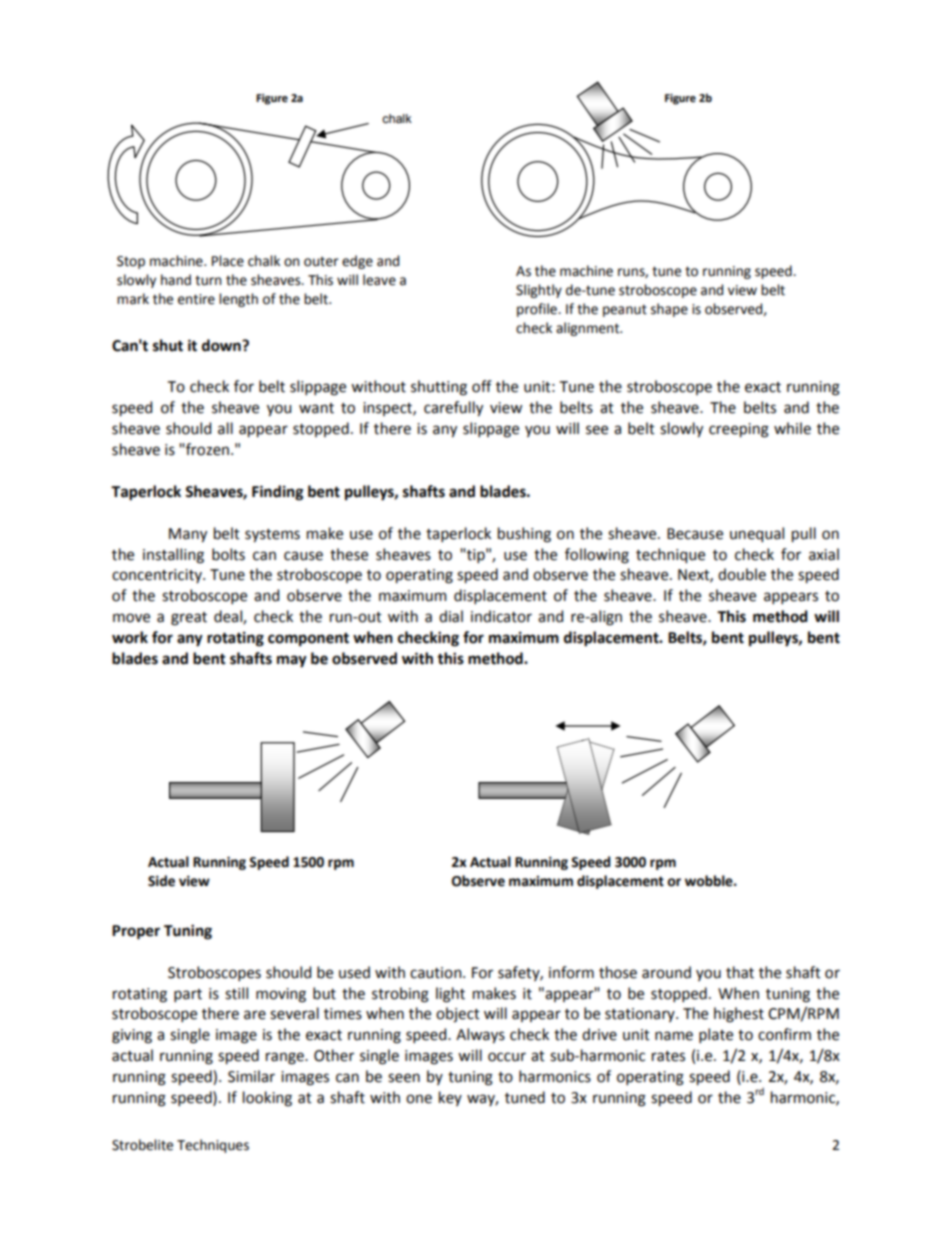 This image has width=952, height=1233. Describe the element at coordinates (538, 310) in the image. I see `profile` at that location.
